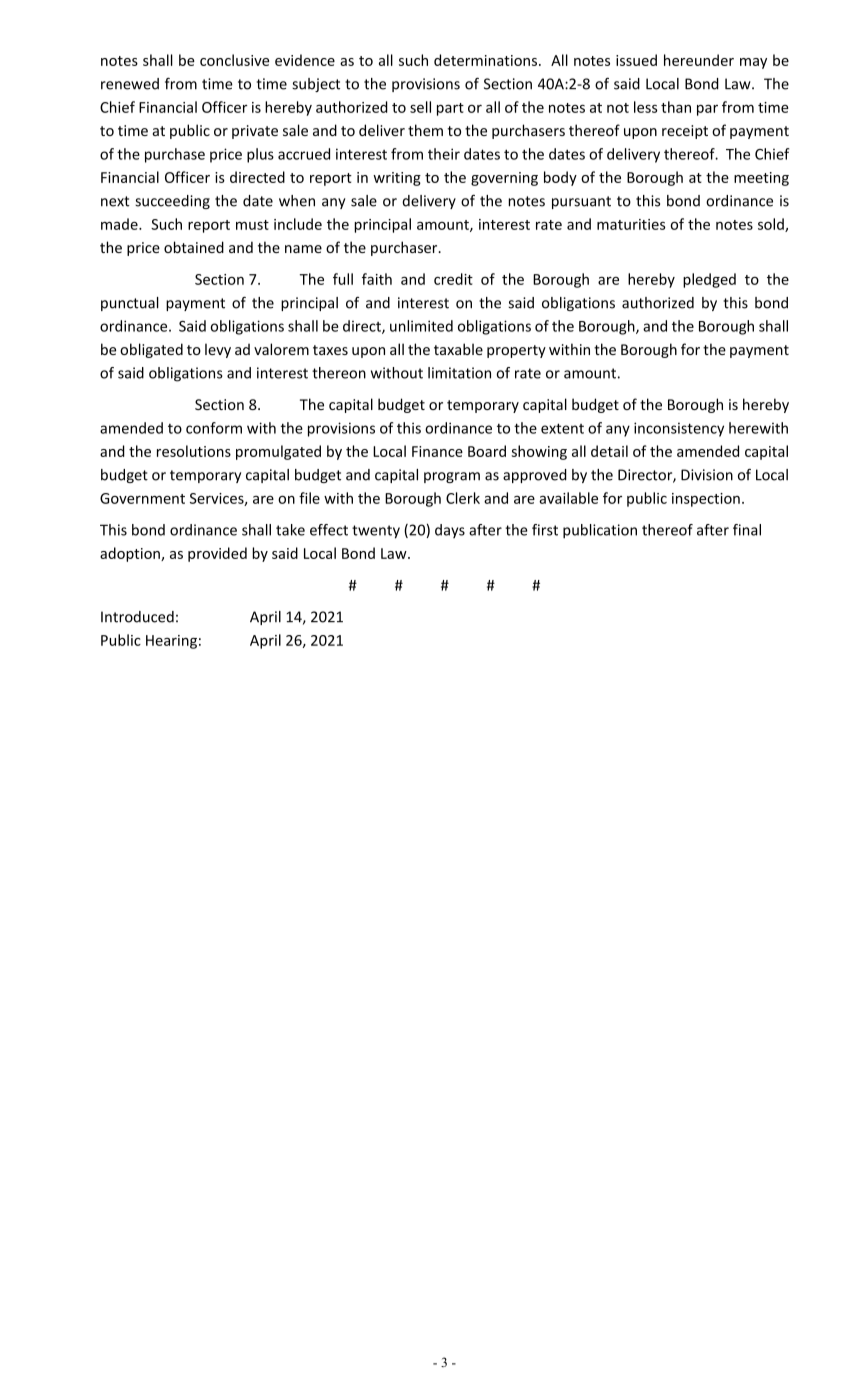 This screenshot has height=1400, width=849. What do you see at coordinates (171, 642) in the screenshot?
I see `Hearing` at bounding box center [171, 642].
